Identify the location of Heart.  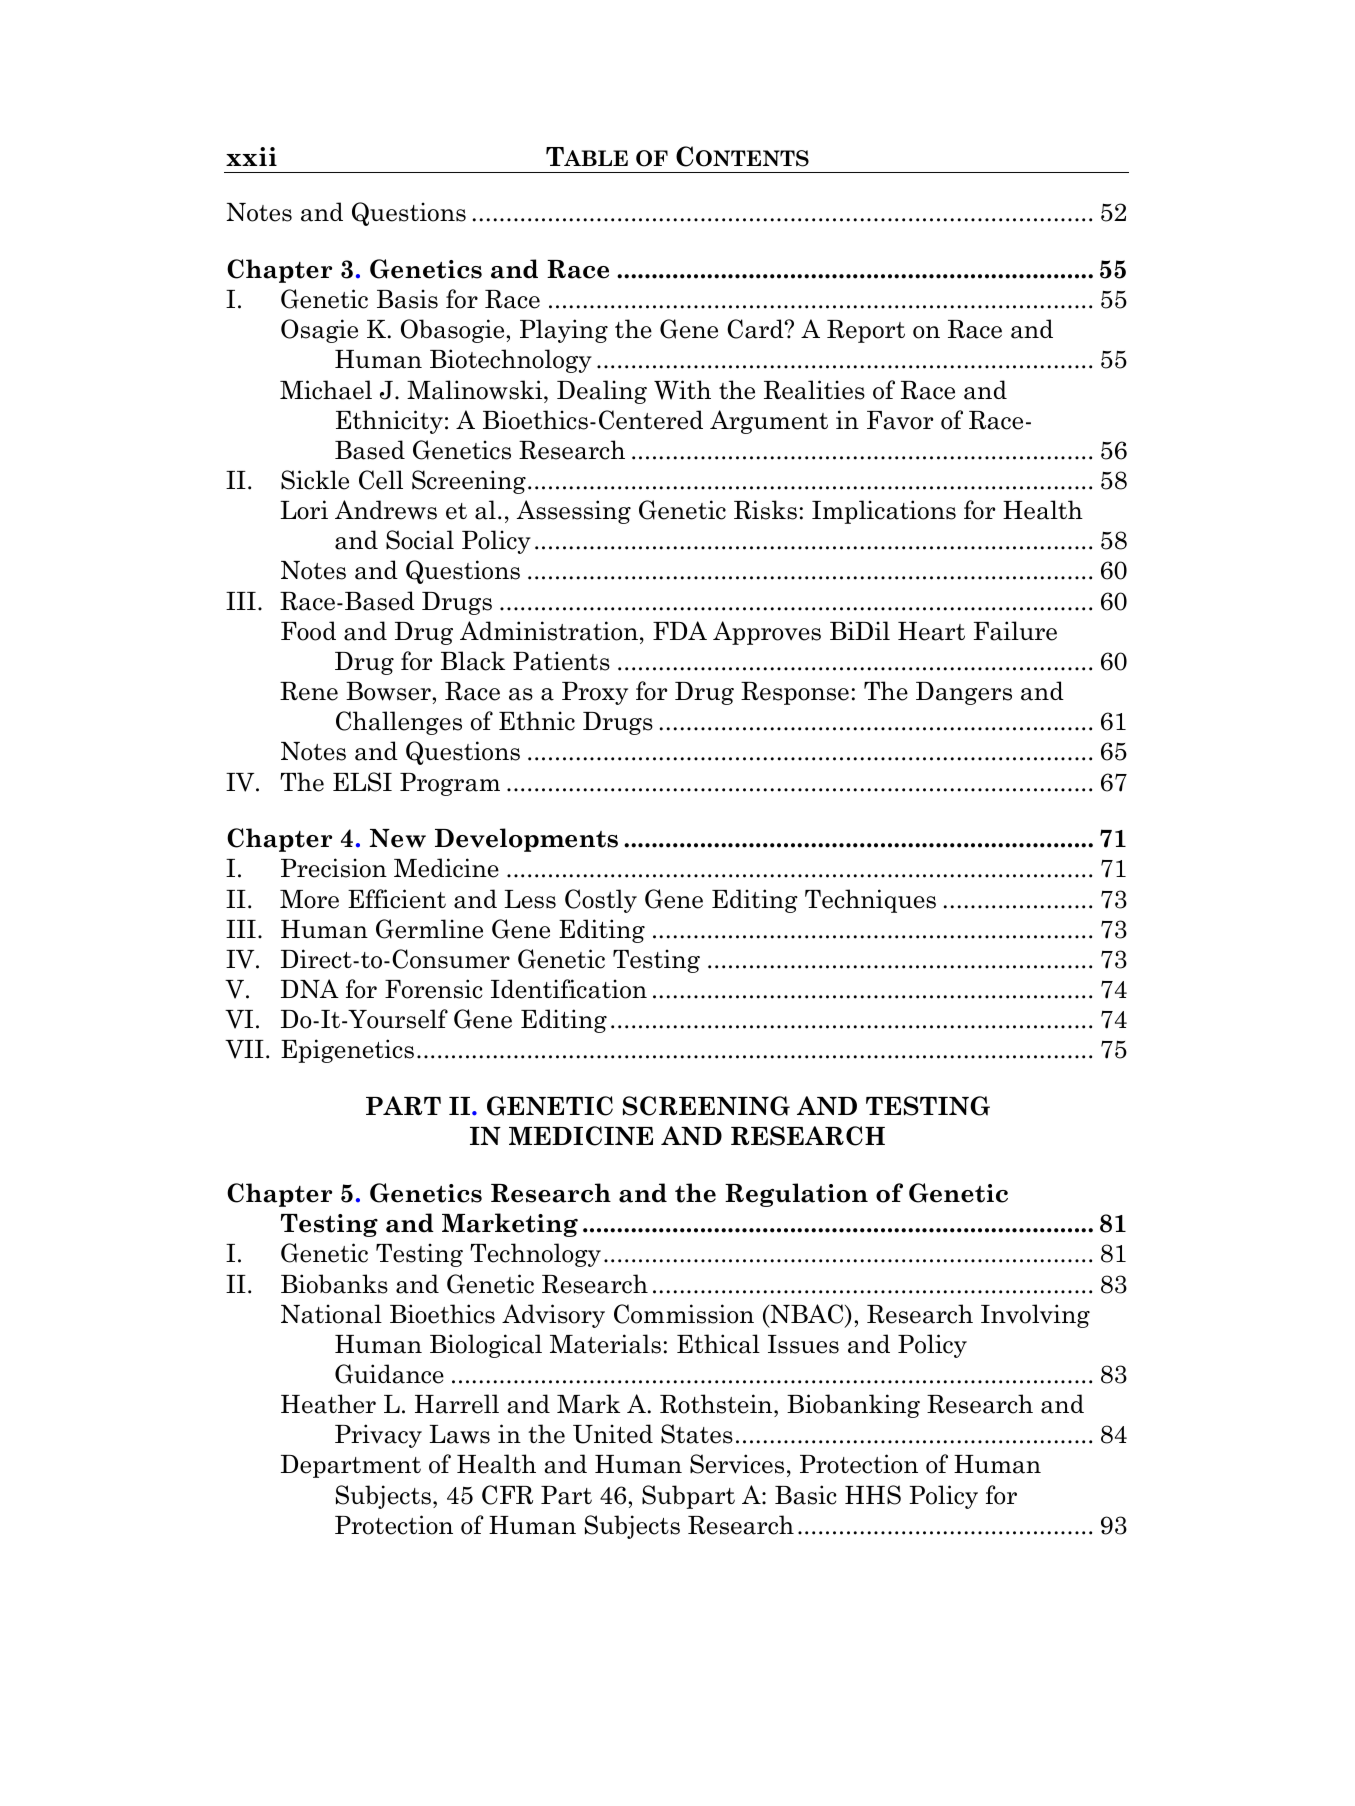
(931, 631).
